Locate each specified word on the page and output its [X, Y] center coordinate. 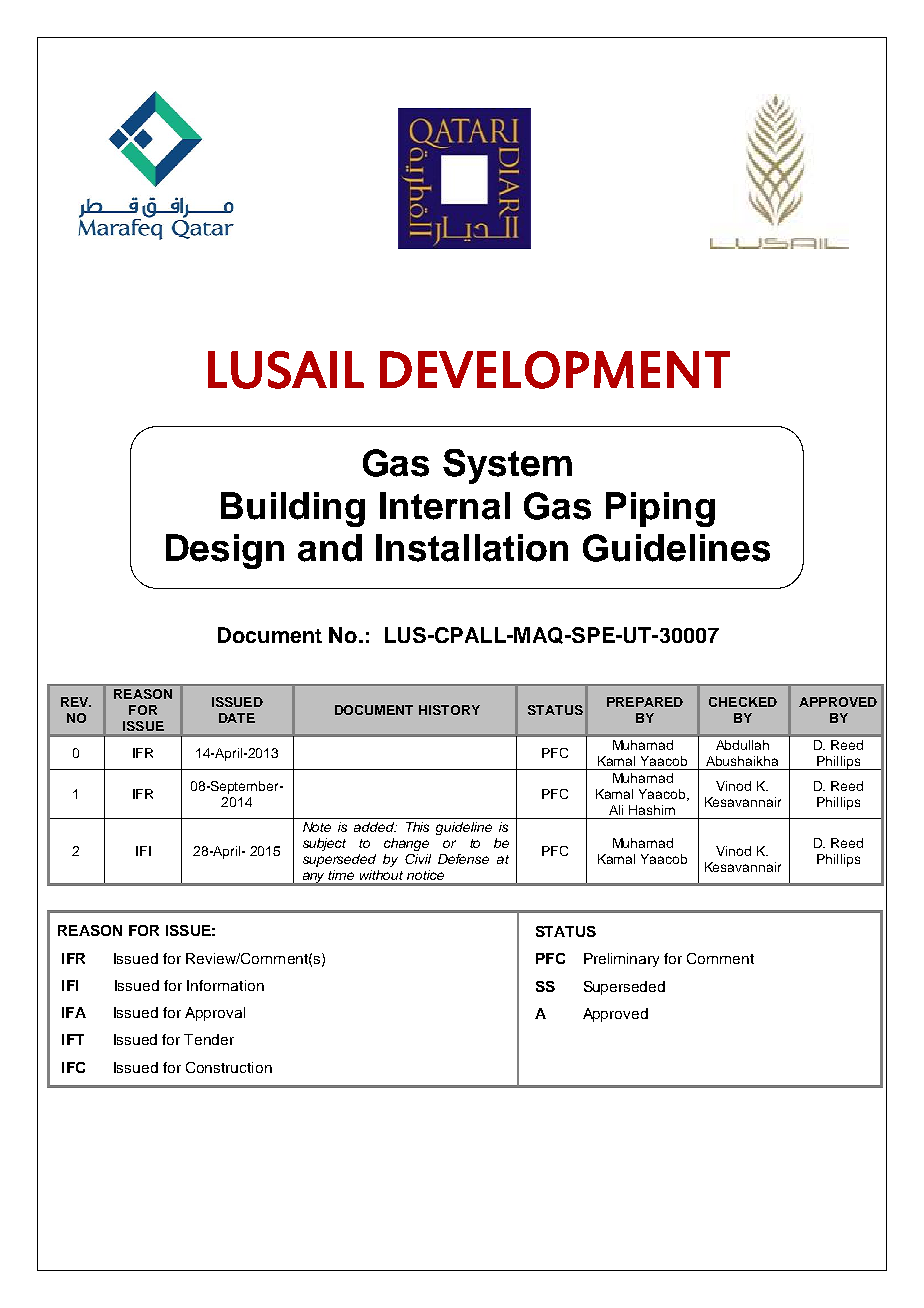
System [507, 466]
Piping [660, 509]
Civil [418, 859]
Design [225, 551]
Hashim [652, 810]
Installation [472, 548]
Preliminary [621, 960]
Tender [209, 1039]
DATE [237, 718]
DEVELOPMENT [555, 370]
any [314, 878]
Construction [229, 1067]
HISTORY [449, 710]
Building [293, 509]
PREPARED [645, 702]
